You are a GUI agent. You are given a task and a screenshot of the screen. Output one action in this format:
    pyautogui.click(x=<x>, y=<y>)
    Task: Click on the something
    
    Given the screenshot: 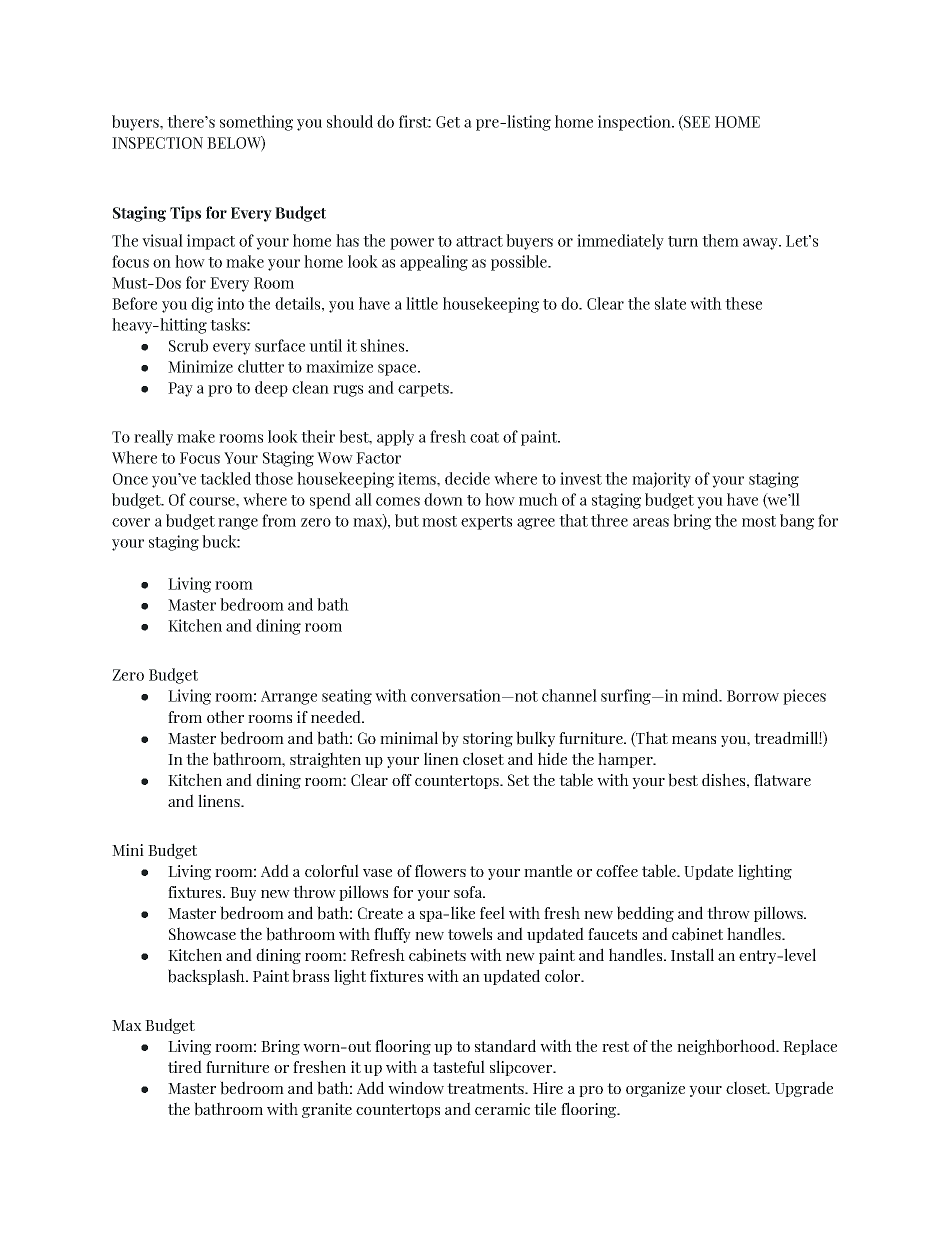 What is the action you would take?
    pyautogui.click(x=256, y=123)
